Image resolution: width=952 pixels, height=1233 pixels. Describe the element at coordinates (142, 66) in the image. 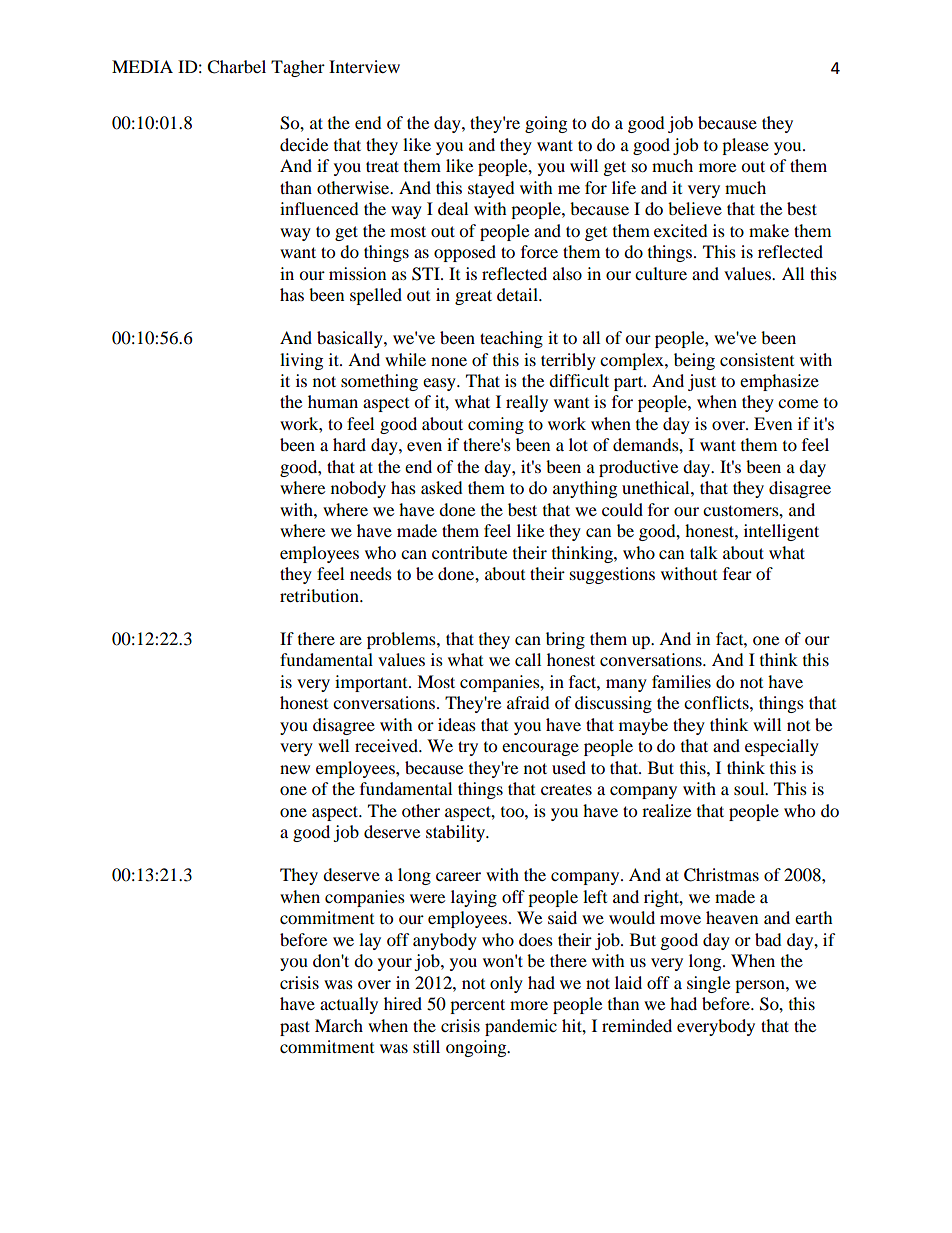

I see `MEDIA` at that location.
